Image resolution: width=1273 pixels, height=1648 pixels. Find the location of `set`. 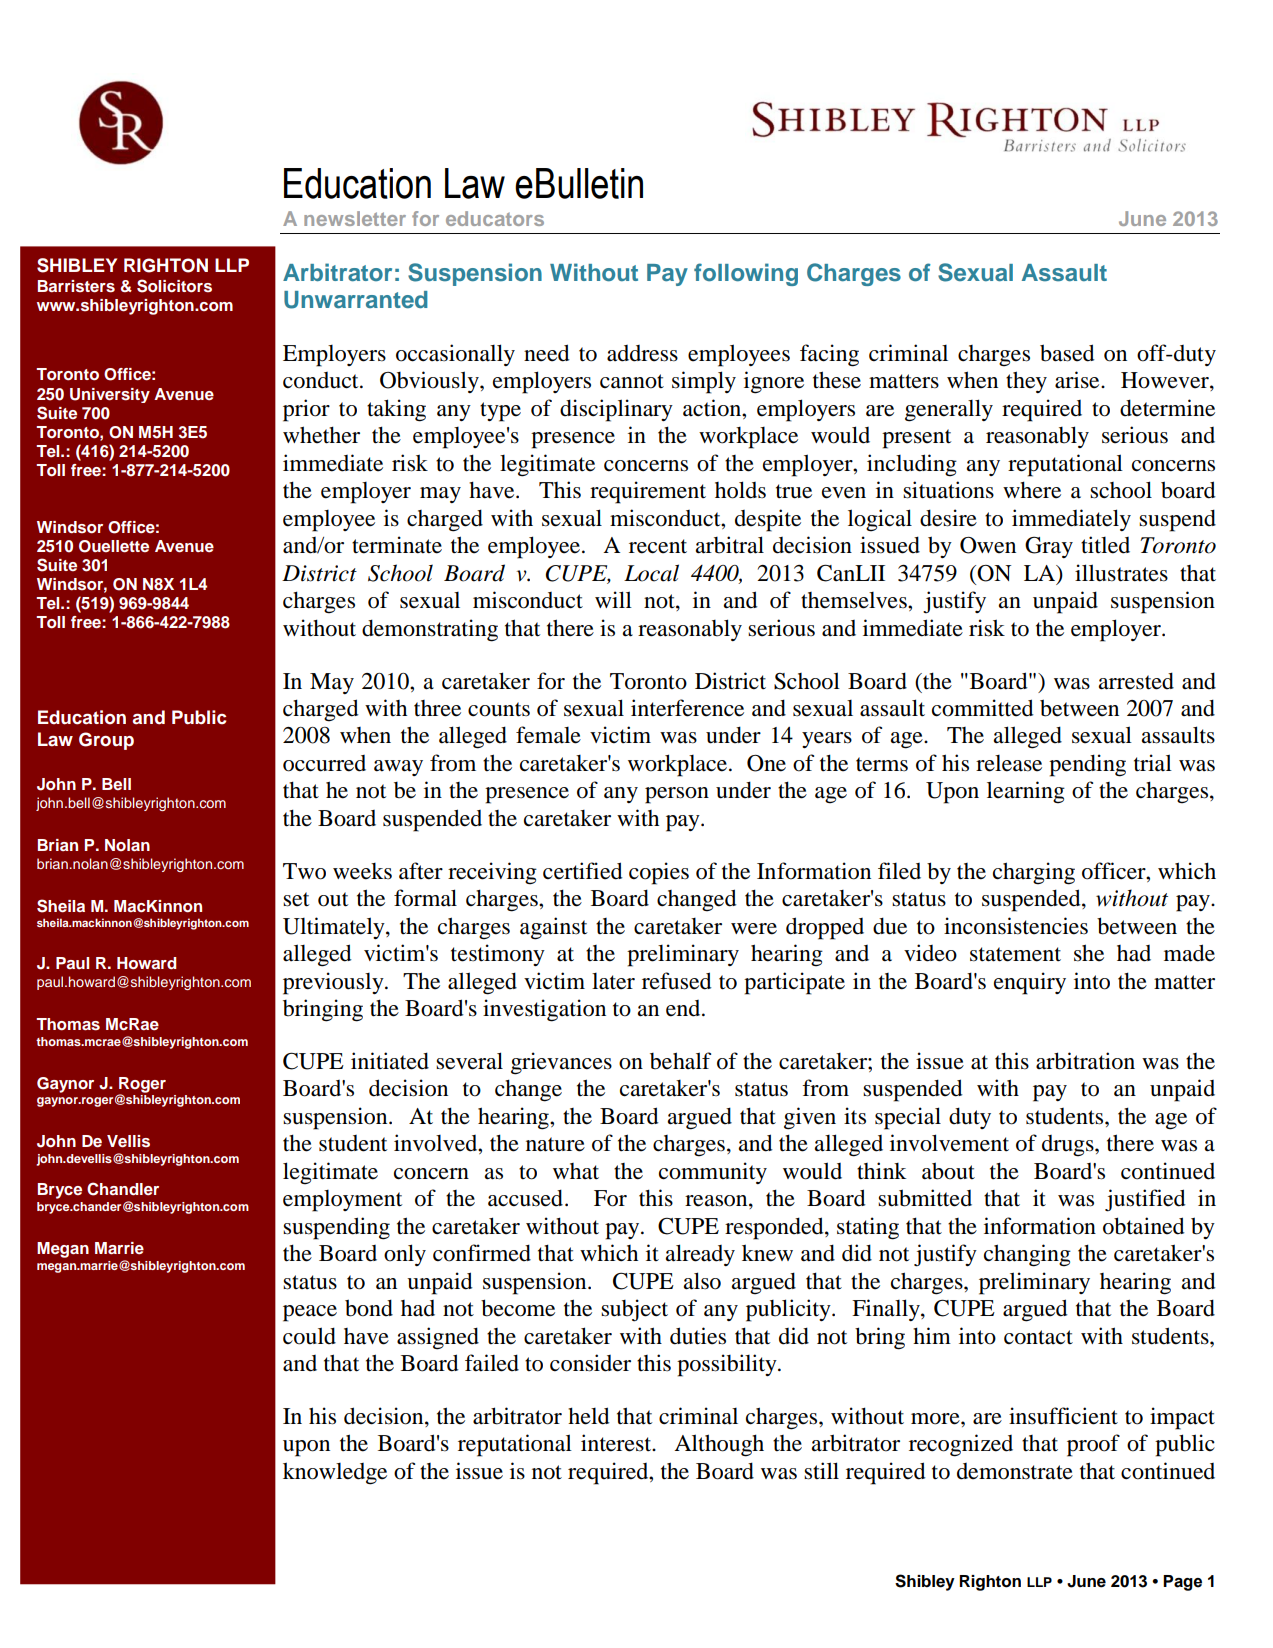

set is located at coordinates (296, 899).
